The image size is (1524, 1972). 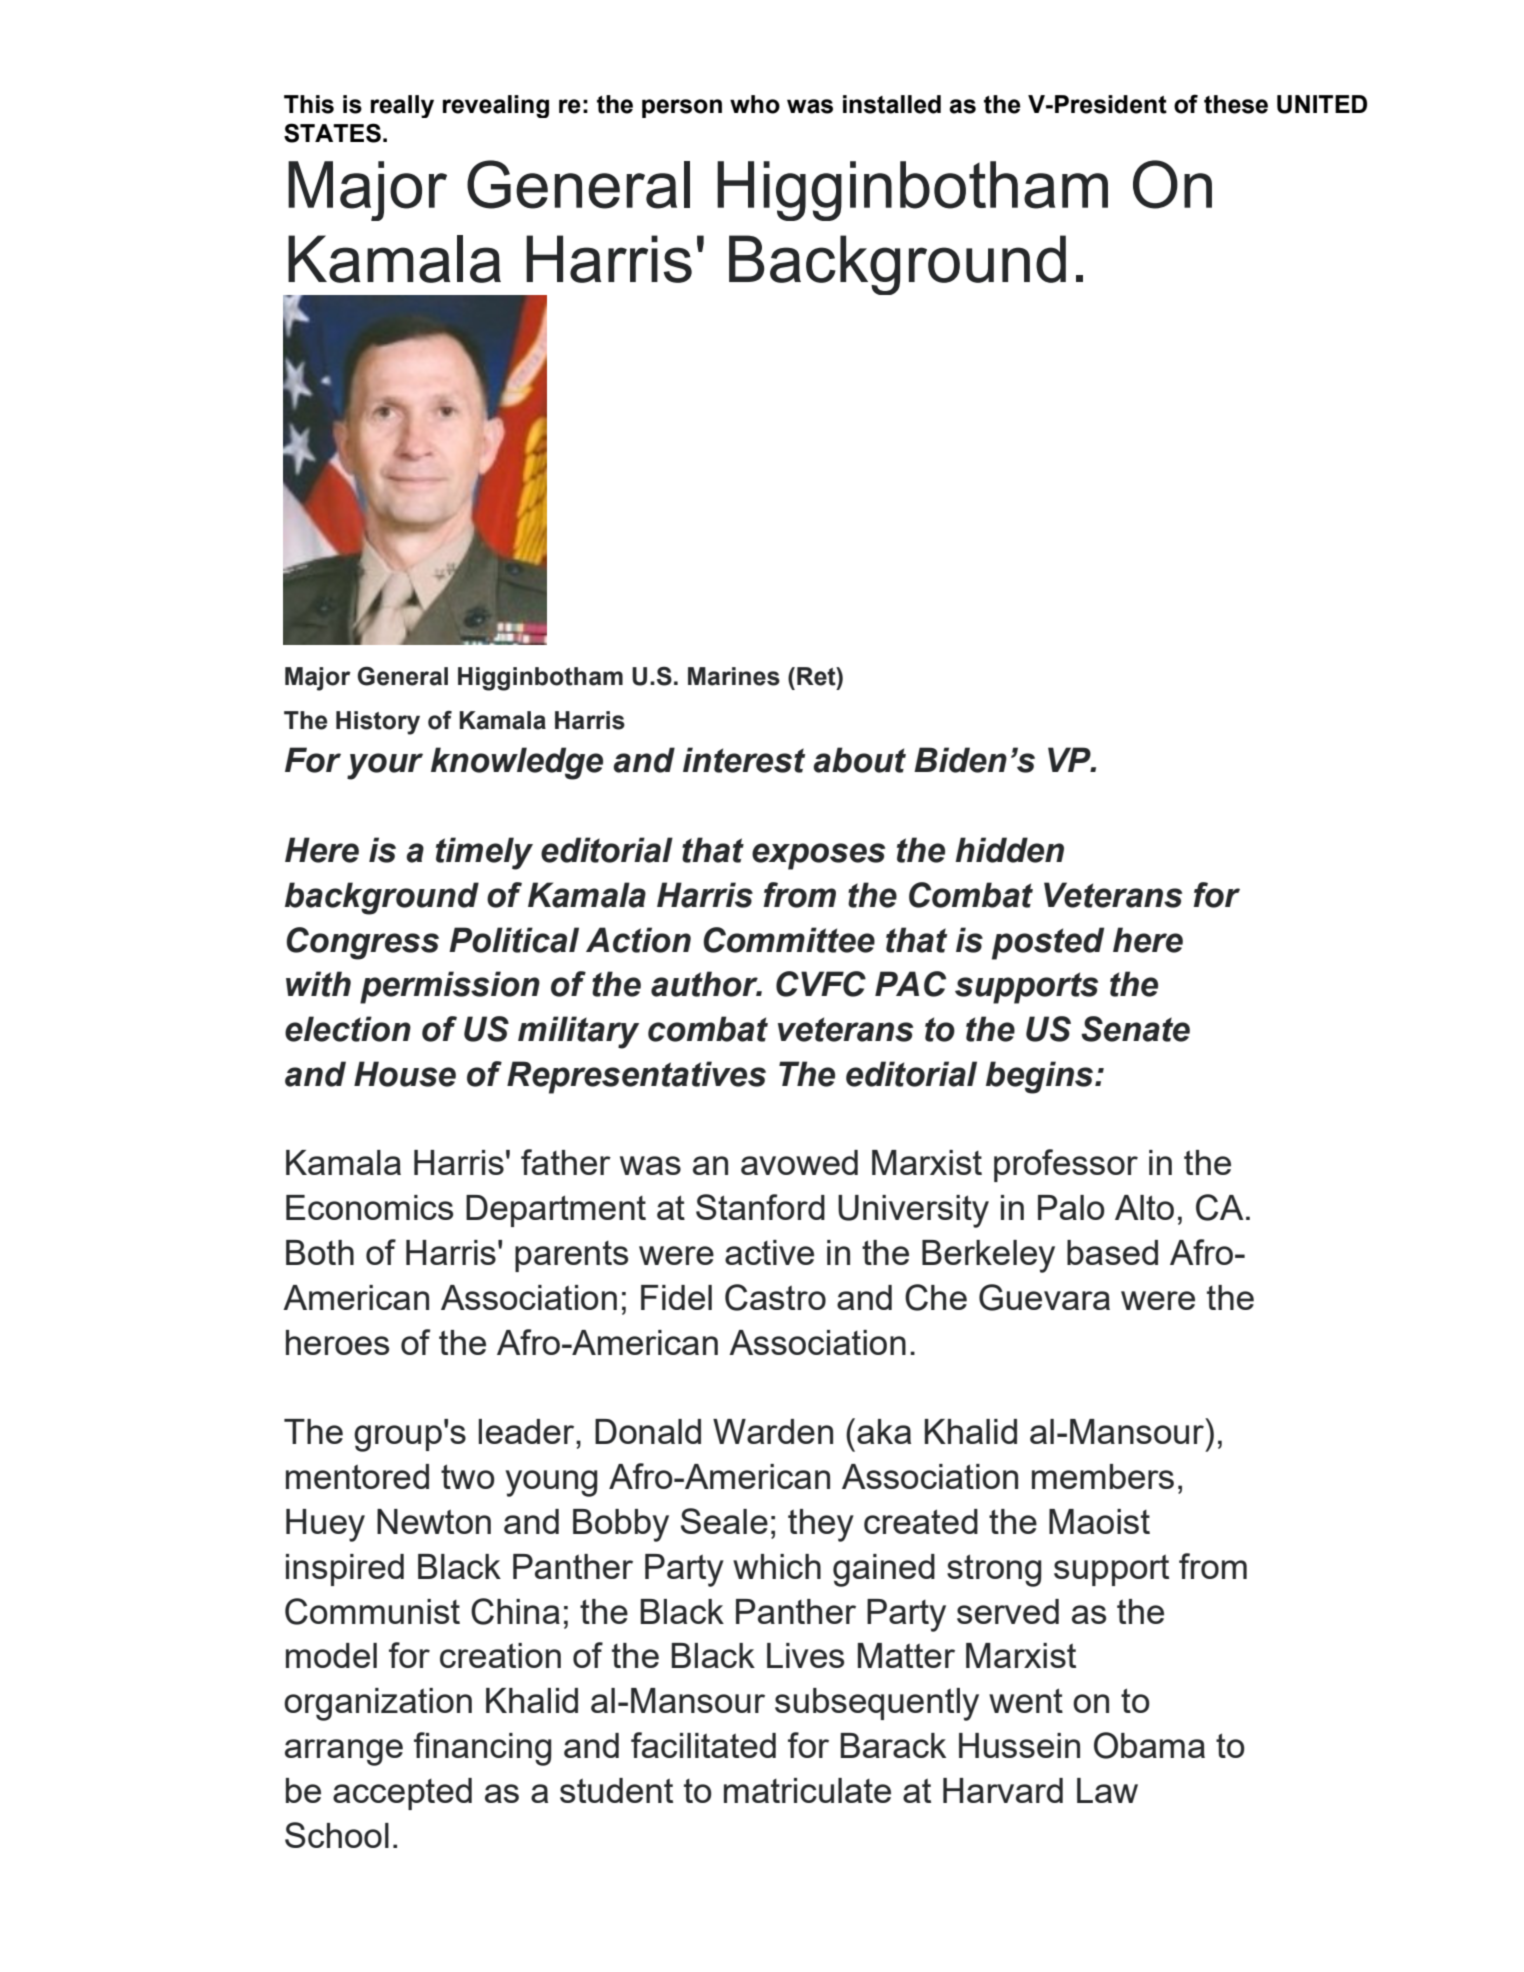 I want to click on active, so click(x=769, y=1252).
